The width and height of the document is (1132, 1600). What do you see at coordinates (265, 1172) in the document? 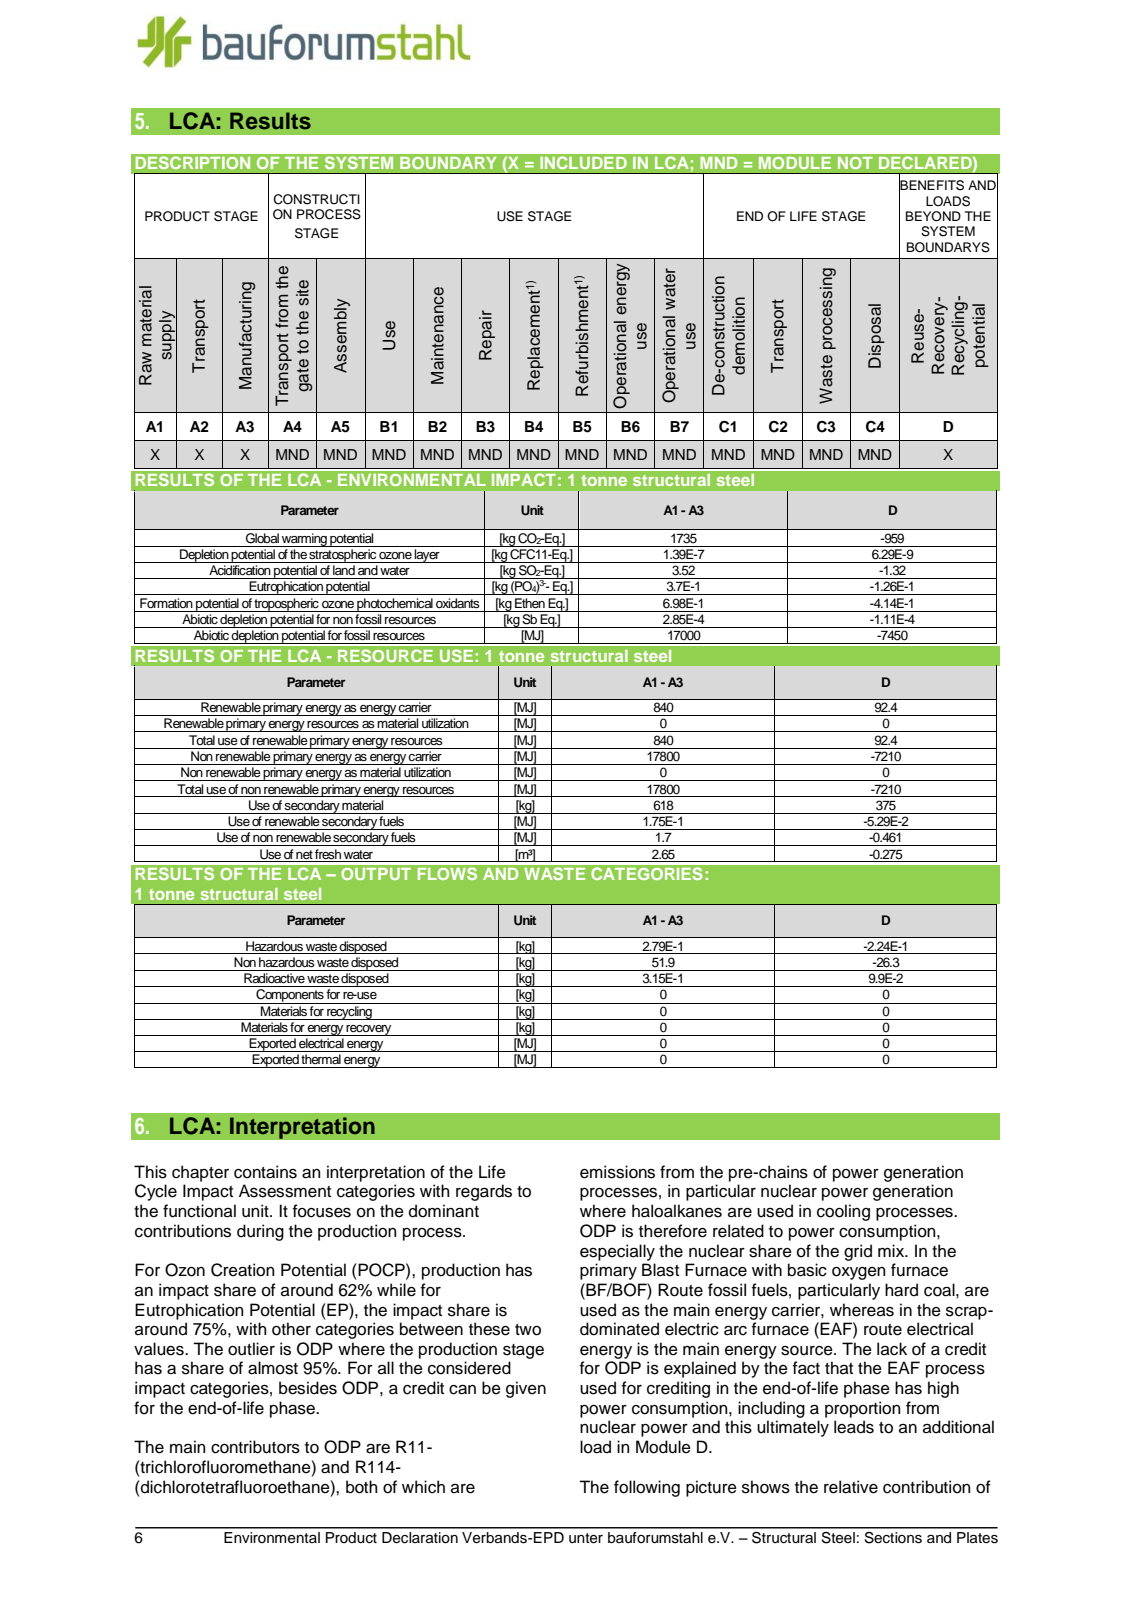
I see `contains` at bounding box center [265, 1172].
